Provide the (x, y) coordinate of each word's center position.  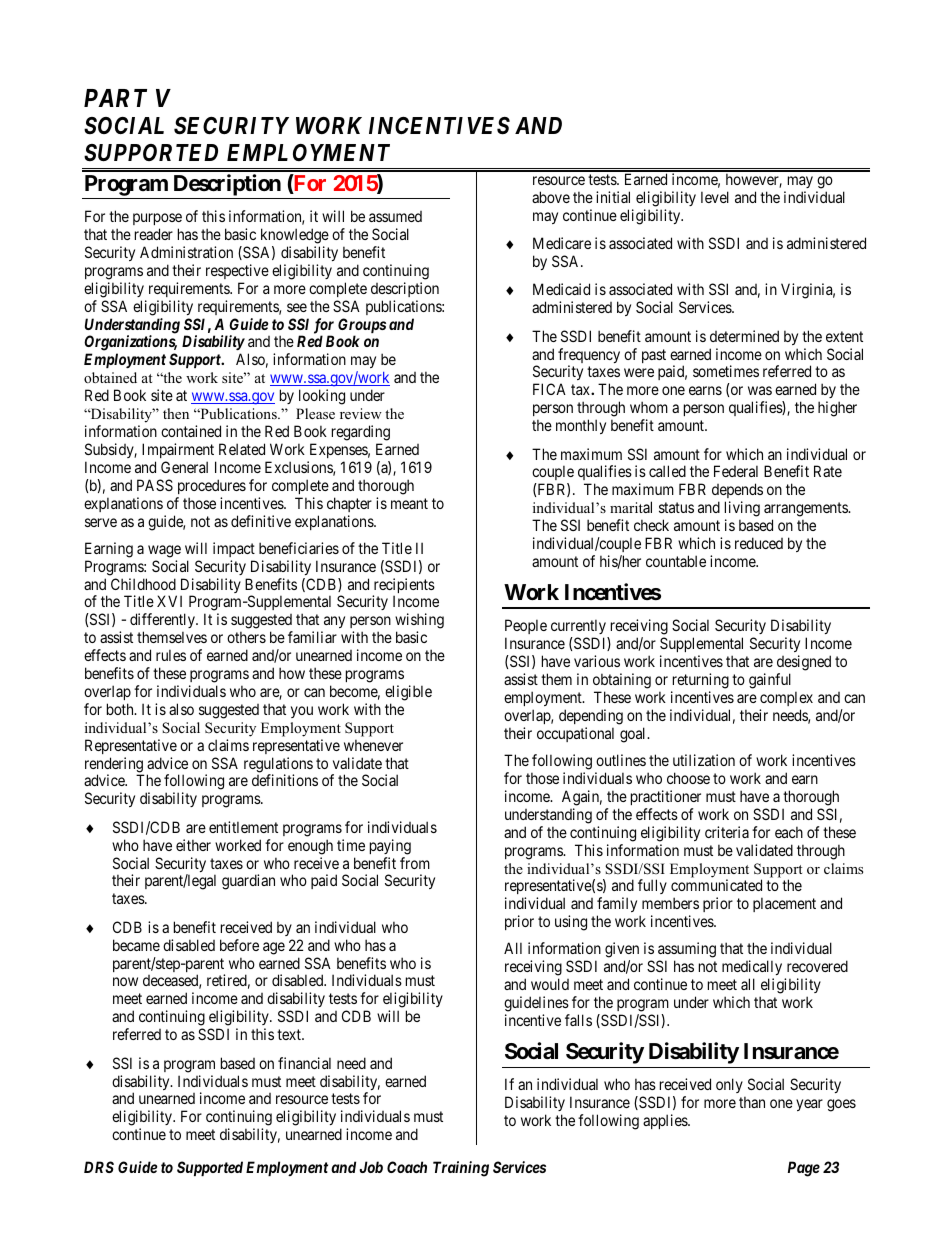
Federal (736, 471)
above (551, 197)
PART (115, 98)
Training (461, 1169)
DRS (99, 1167)
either (193, 845)
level (715, 197)
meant (409, 503)
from (415, 863)
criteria (727, 832)
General (184, 467)
